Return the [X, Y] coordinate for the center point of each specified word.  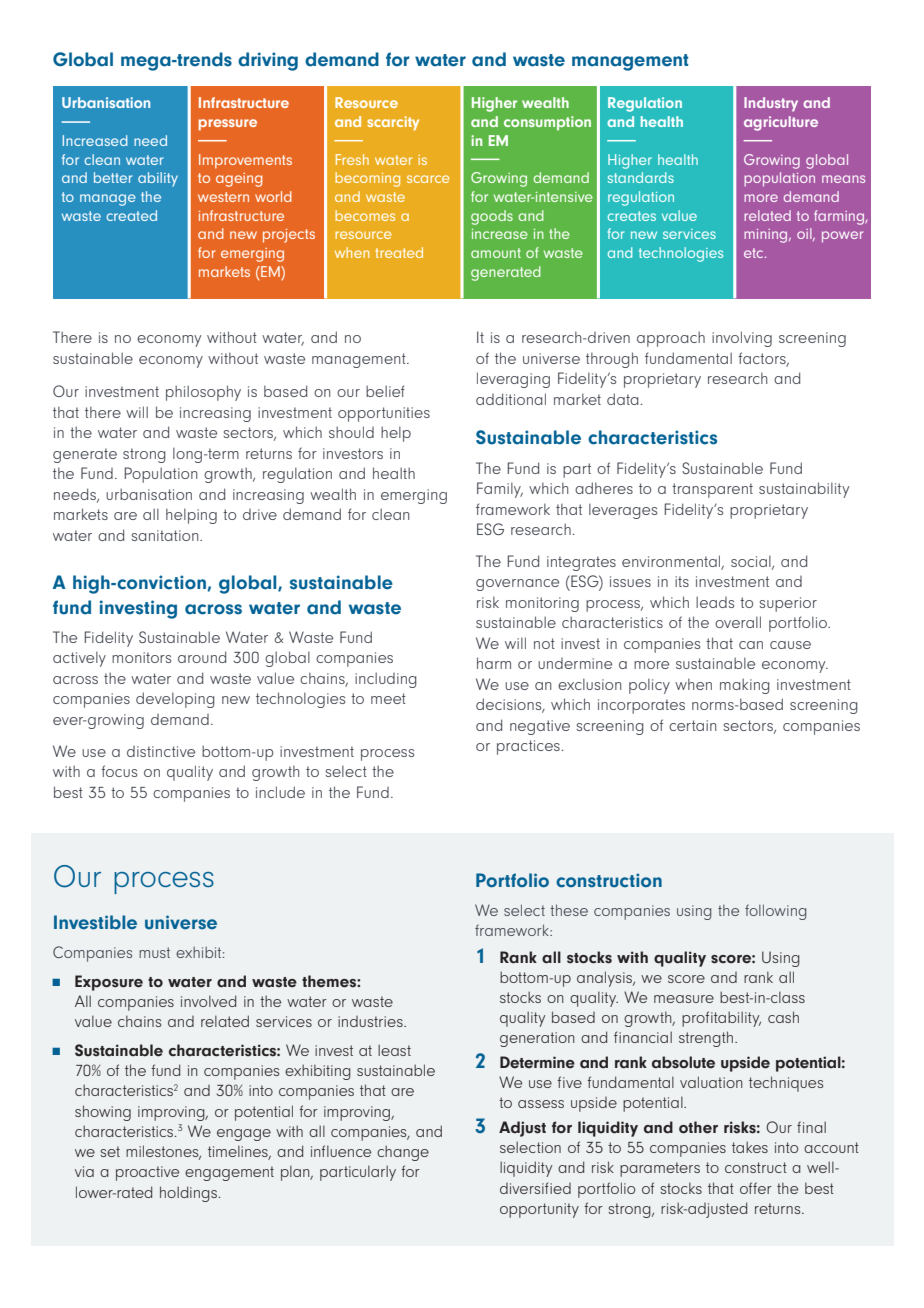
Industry [771, 104]
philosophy [203, 393]
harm [494, 663]
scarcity [393, 123]
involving [742, 339]
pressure [228, 125]
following [775, 912]
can [751, 645]
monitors [141, 657]
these [569, 910]
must [154, 952]
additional [511, 399]
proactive [147, 1173]
